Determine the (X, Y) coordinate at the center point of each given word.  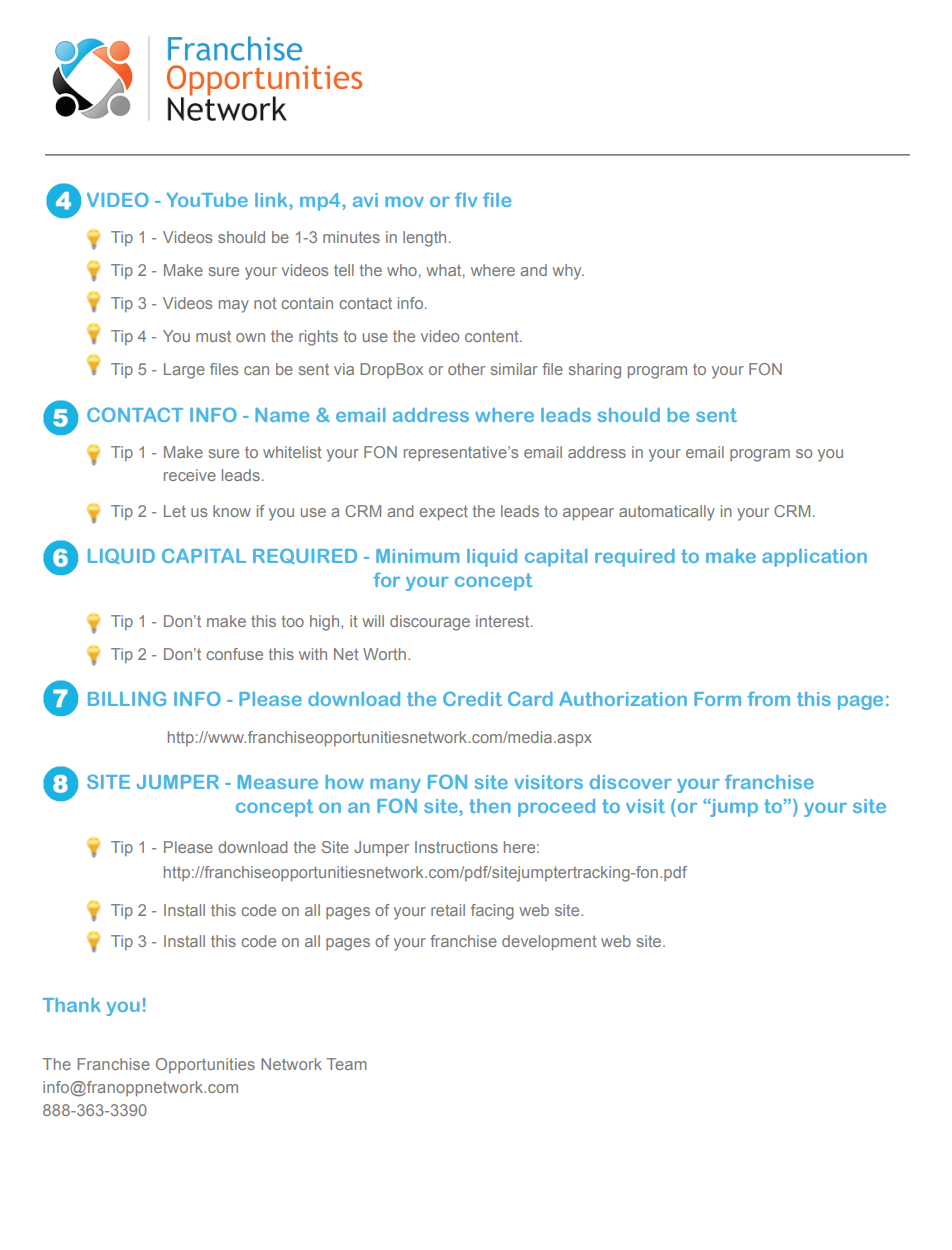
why (568, 272)
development (549, 943)
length (424, 239)
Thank (71, 1005)
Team (347, 1064)
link (272, 199)
